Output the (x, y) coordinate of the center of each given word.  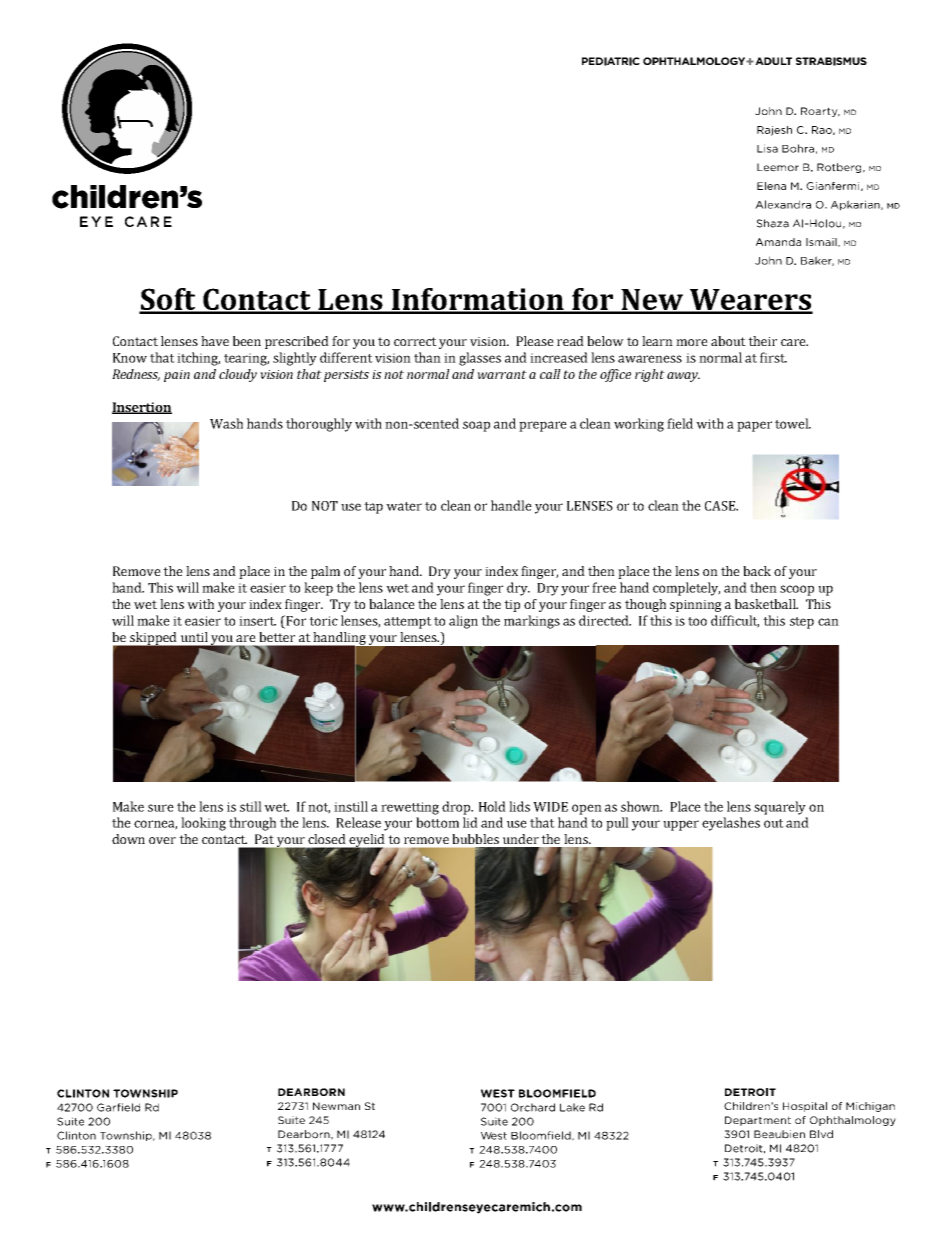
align (463, 622)
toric (323, 621)
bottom (437, 822)
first (773, 357)
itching (198, 359)
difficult (735, 621)
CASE (721, 506)
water (404, 506)
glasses (480, 359)
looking (203, 824)
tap (373, 508)
